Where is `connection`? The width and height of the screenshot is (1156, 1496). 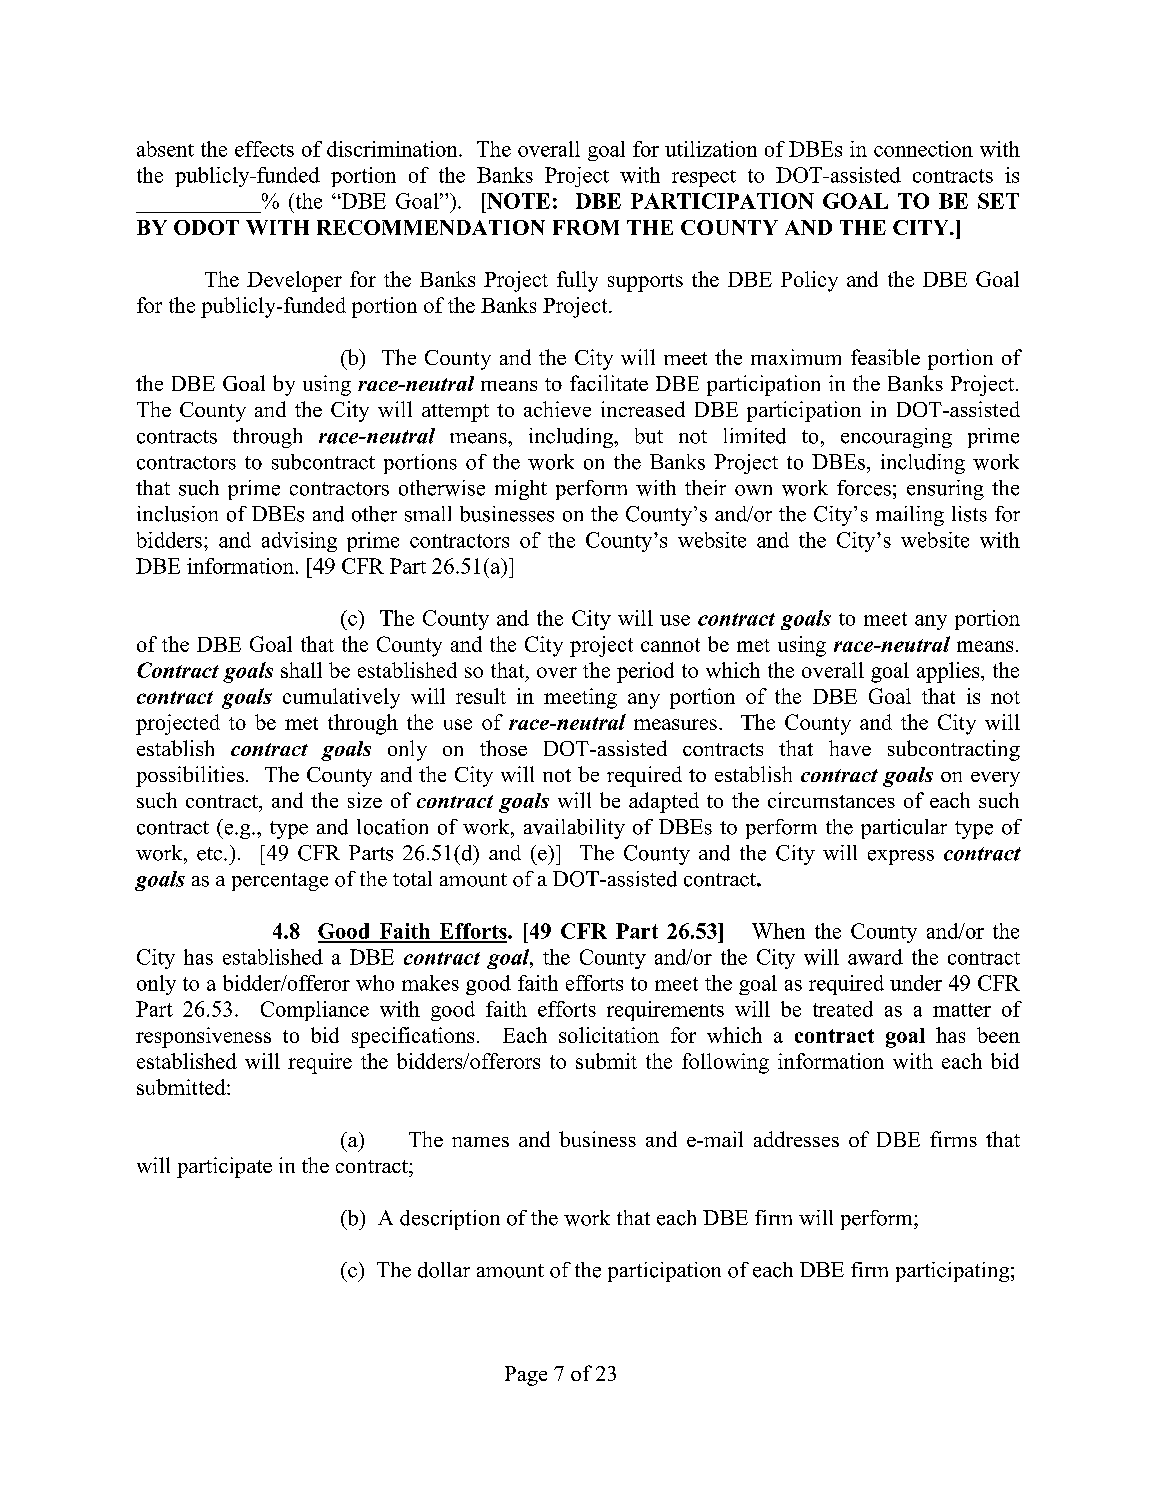 connection is located at coordinates (923, 149).
